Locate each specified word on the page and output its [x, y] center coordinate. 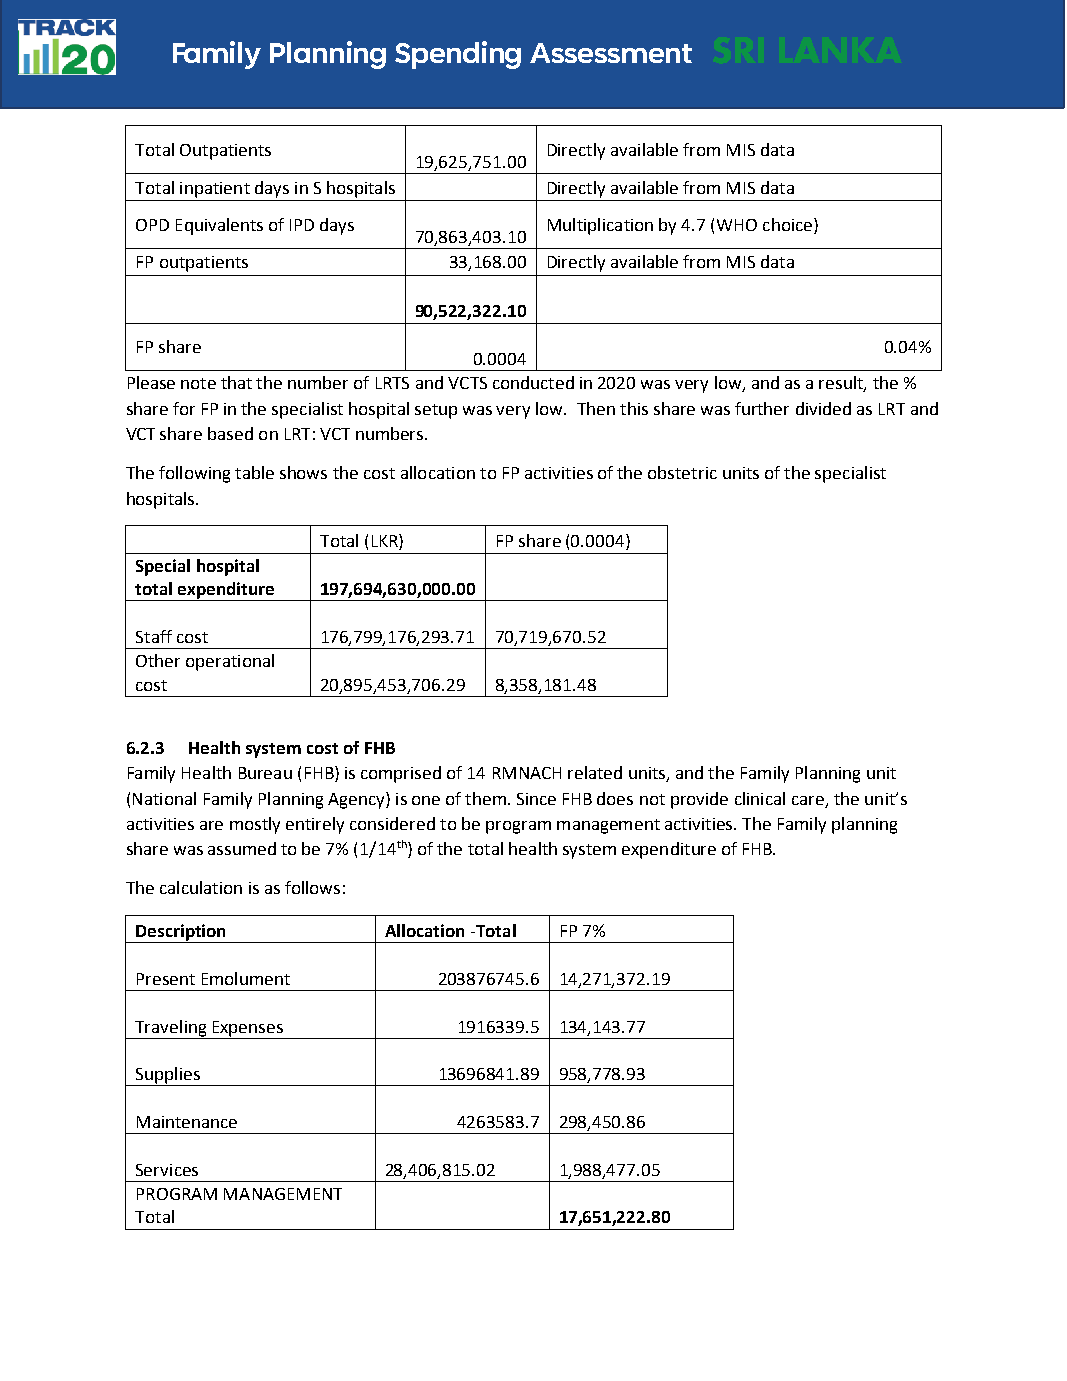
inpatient [215, 190]
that [236, 382]
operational [230, 662]
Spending [458, 55]
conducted [533, 382]
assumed [242, 848]
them [485, 798]
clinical [760, 798]
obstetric [682, 472]
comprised [401, 774]
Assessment [611, 53]
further [762, 408]
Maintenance [187, 1122]
